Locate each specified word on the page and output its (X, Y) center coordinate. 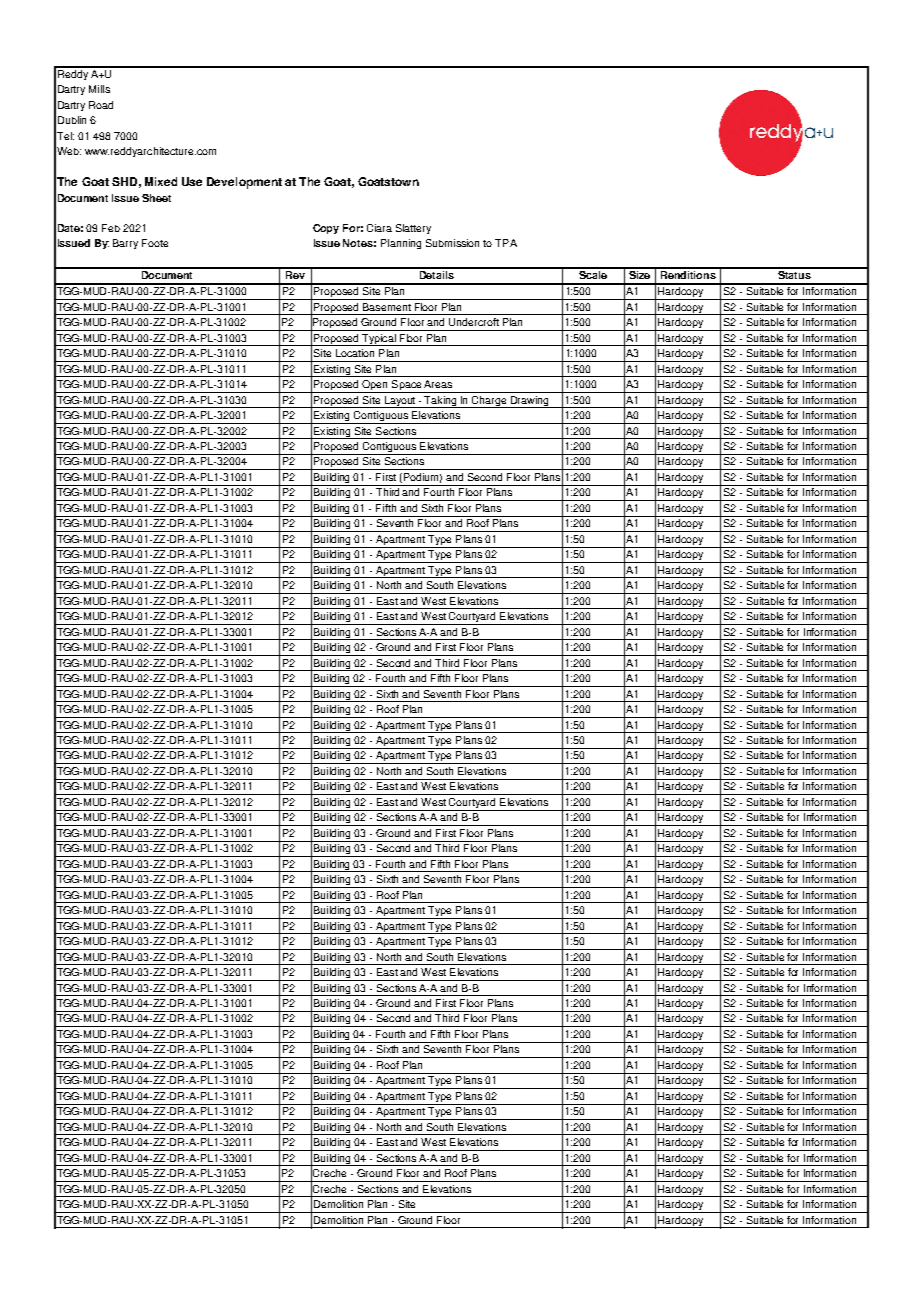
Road (101, 105)
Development (244, 183)
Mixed (161, 181)
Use (192, 181)
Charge (490, 402)
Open (375, 386)
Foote (155, 243)
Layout (400, 402)
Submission (452, 243)
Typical (379, 340)
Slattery (413, 229)
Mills (99, 89)
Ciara (379, 228)
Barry (125, 244)
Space (406, 386)
